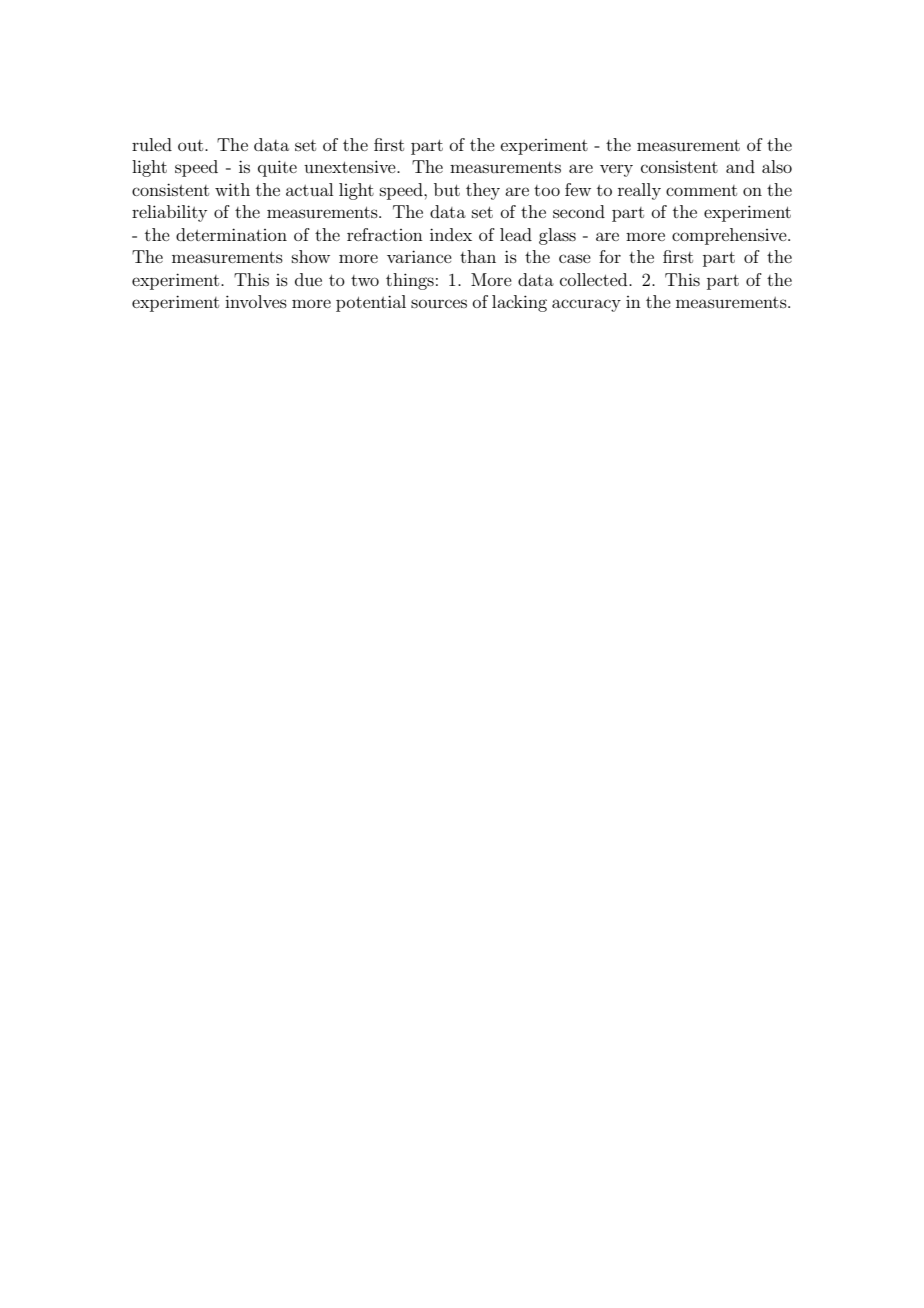 The height and width of the screenshot is (1308, 924). I want to click on involves, so click(256, 301).
